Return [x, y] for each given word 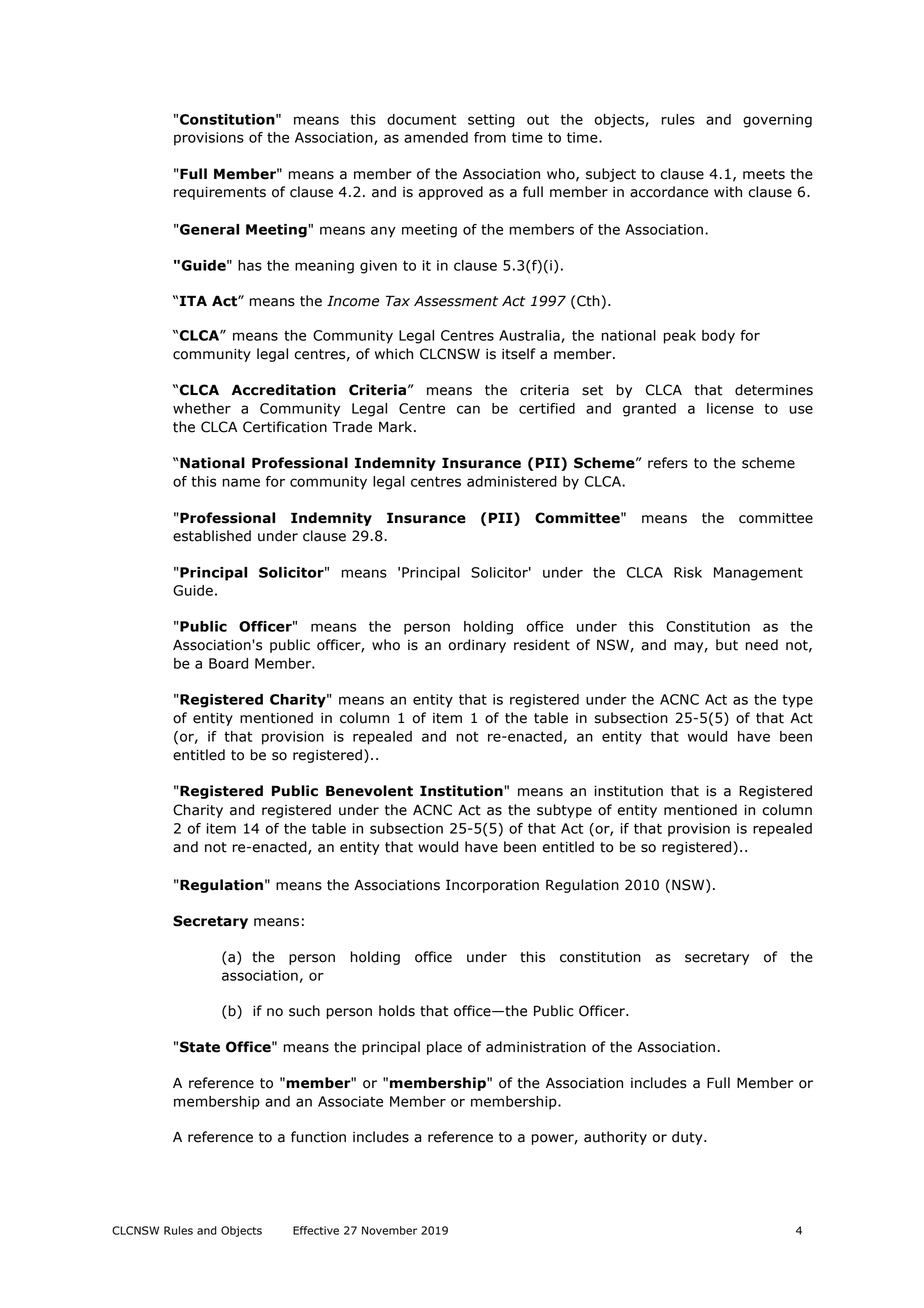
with [728, 192]
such [304, 1011]
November [389, 1230]
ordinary [477, 646]
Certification [285, 427]
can [468, 409]
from [490, 137]
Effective [316, 1230]
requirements [220, 193]
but [727, 645]
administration [536, 1047]
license [730, 408]
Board [228, 663]
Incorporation [492, 886]
